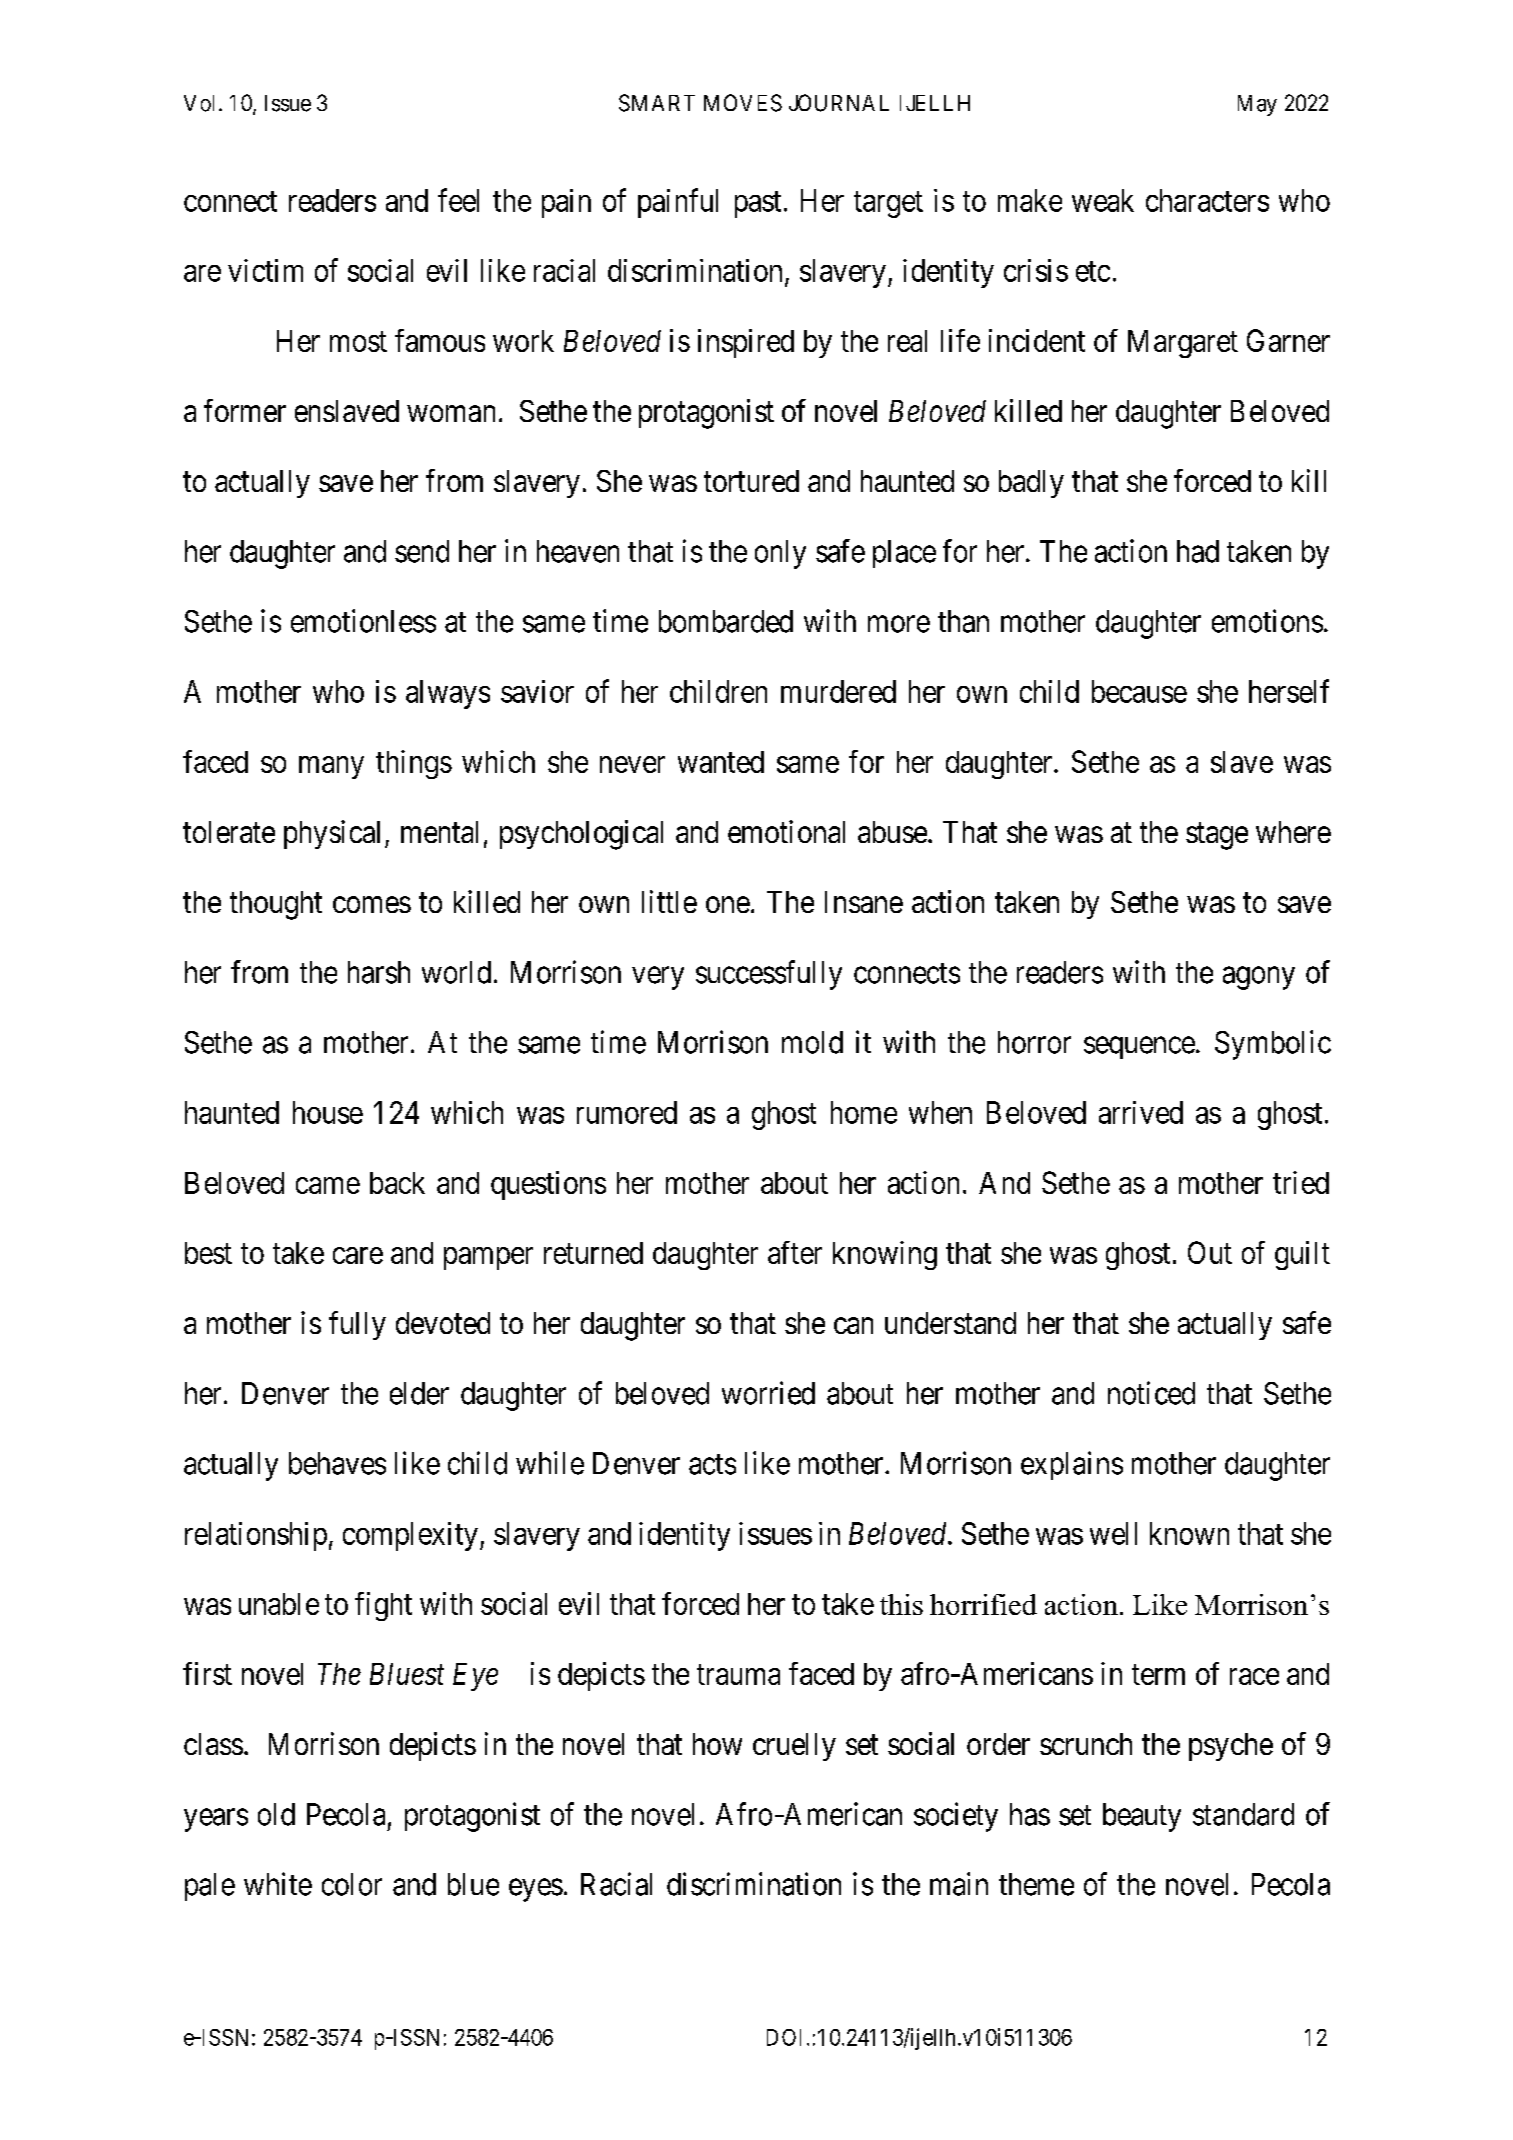 The height and width of the screenshot is (2140, 1513). Describe the element at coordinates (751, 481) in the screenshot. I see `tortured` at that location.
